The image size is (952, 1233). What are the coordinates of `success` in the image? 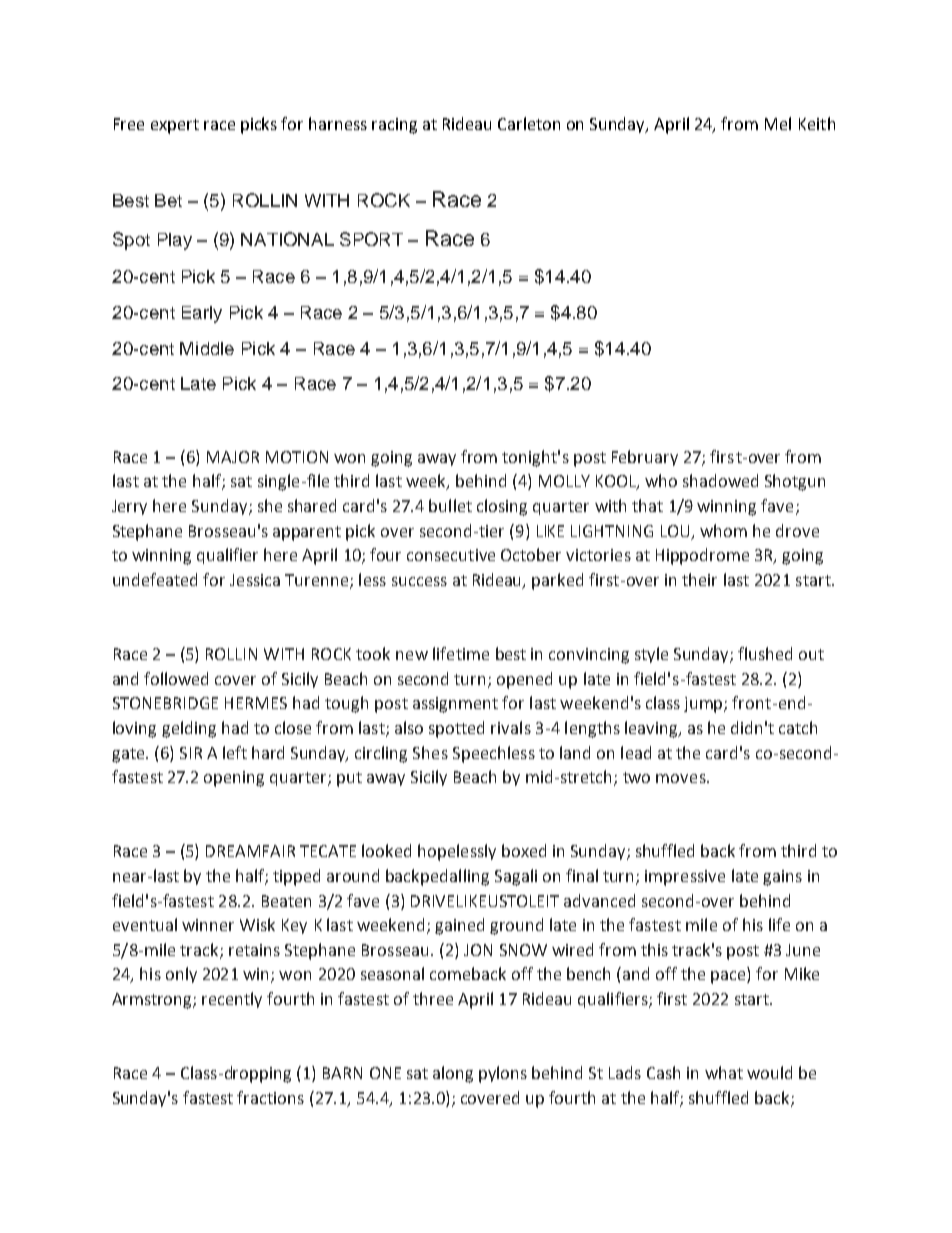 It's located at (419, 581).
